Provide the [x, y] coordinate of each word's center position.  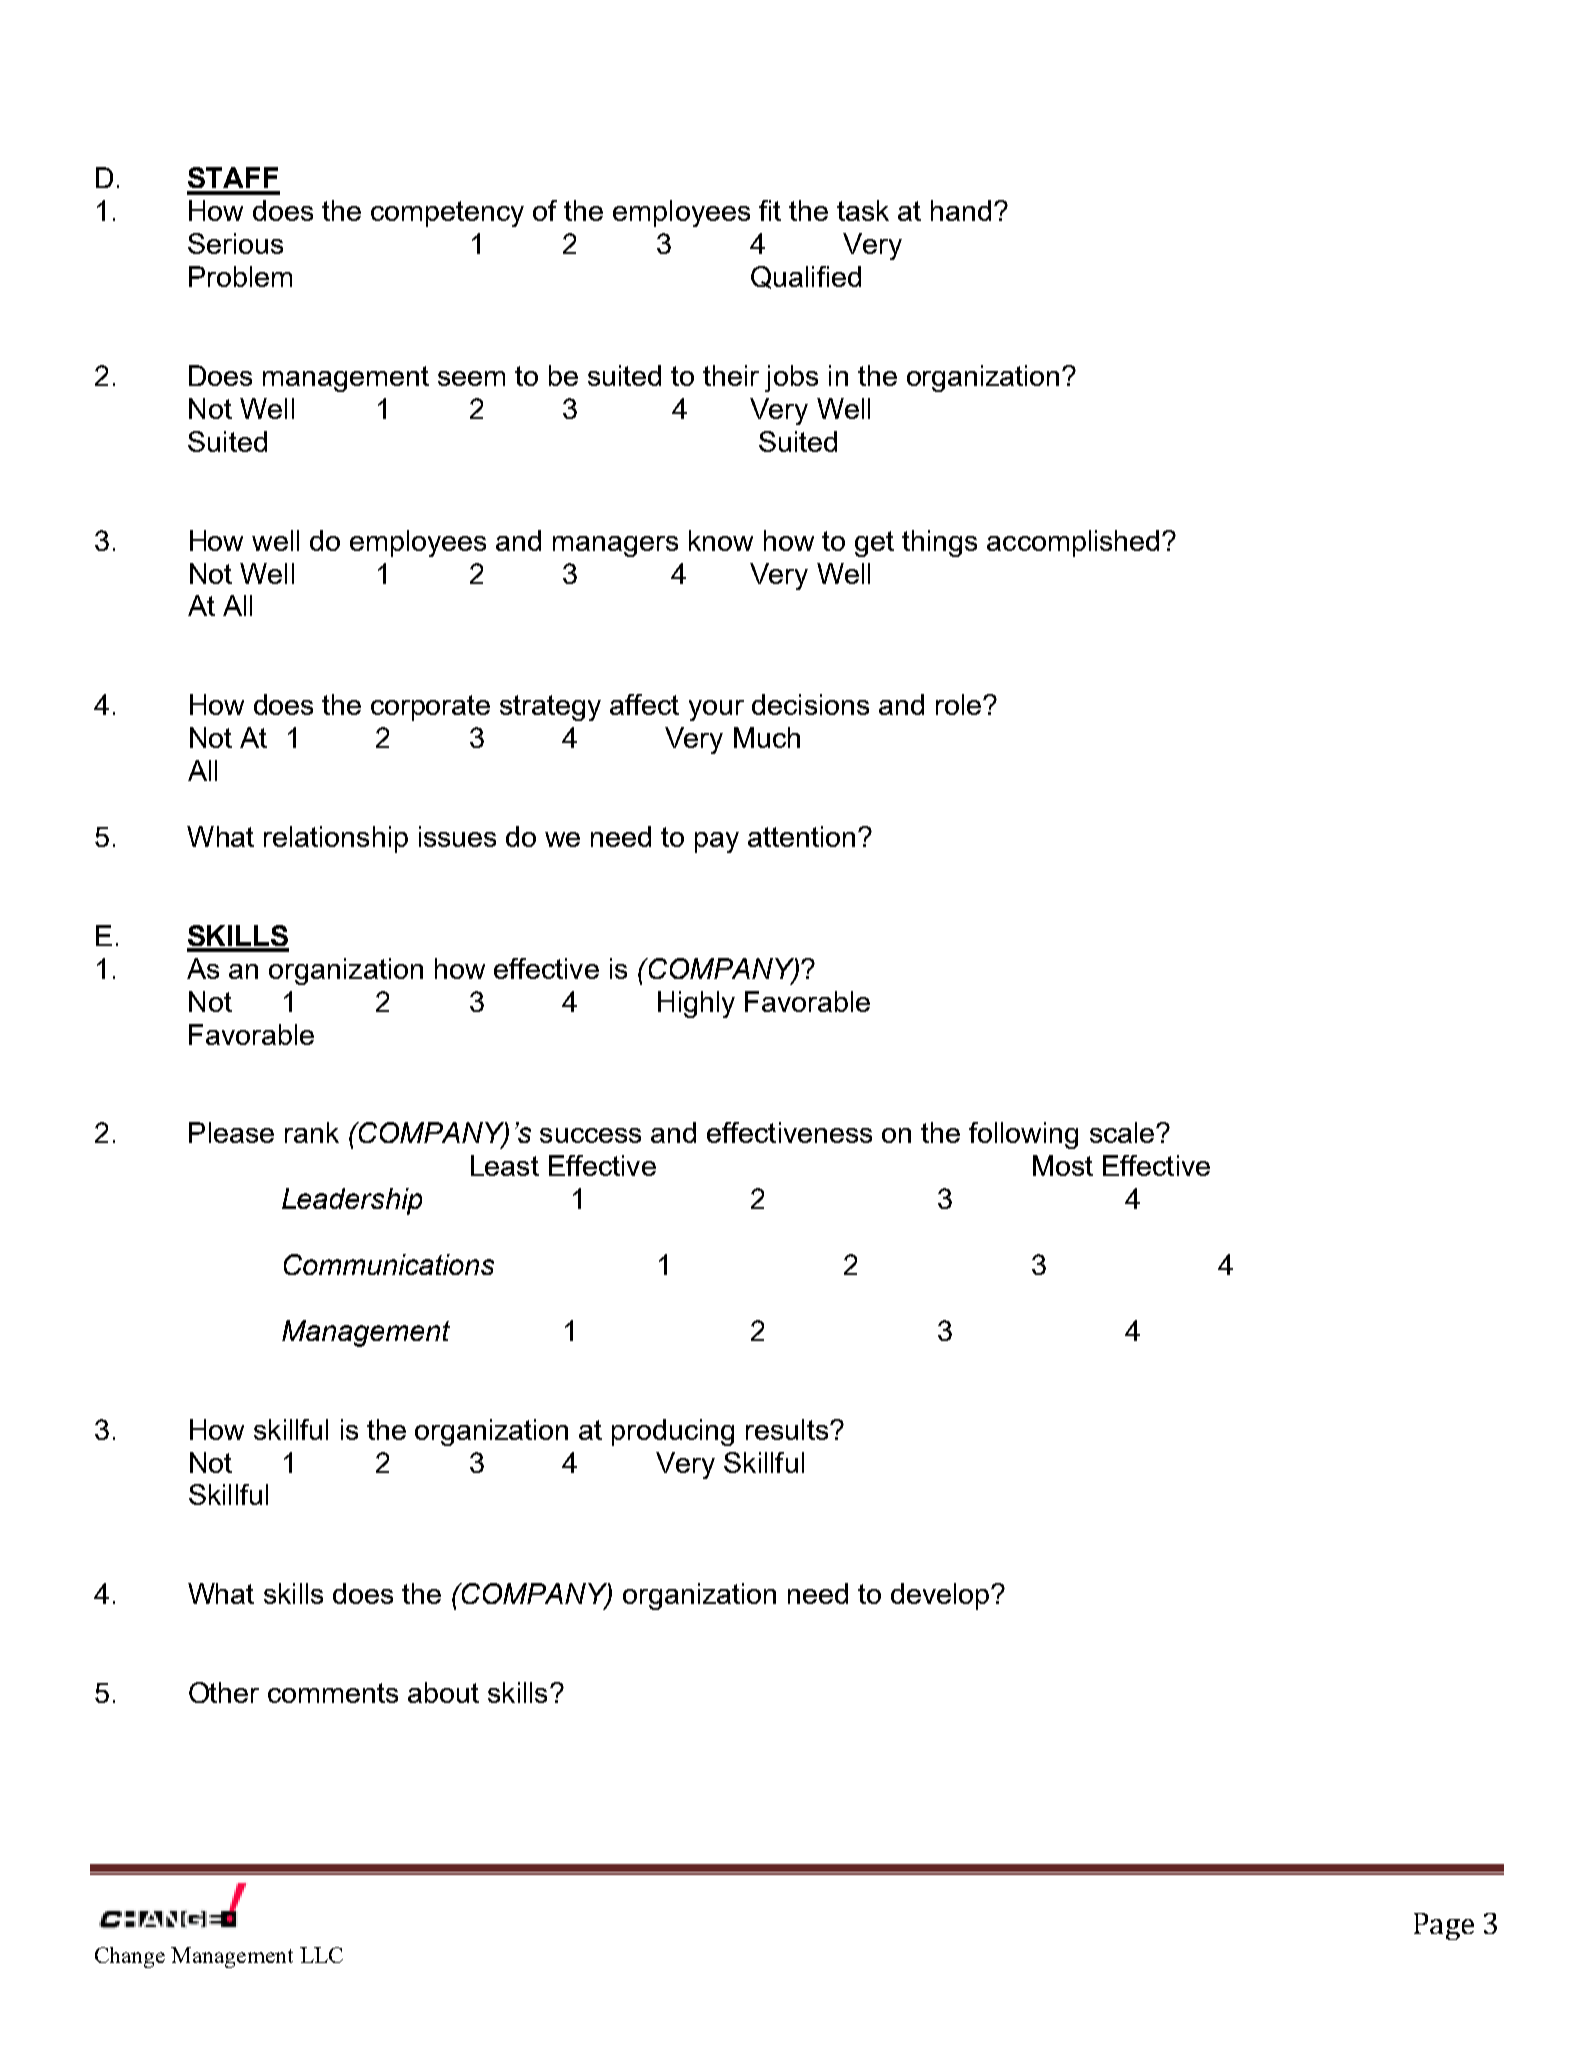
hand [961, 210]
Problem [240, 276]
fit [770, 210]
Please [231, 1132]
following [1023, 1135]
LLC [321, 1955]
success [590, 1135]
